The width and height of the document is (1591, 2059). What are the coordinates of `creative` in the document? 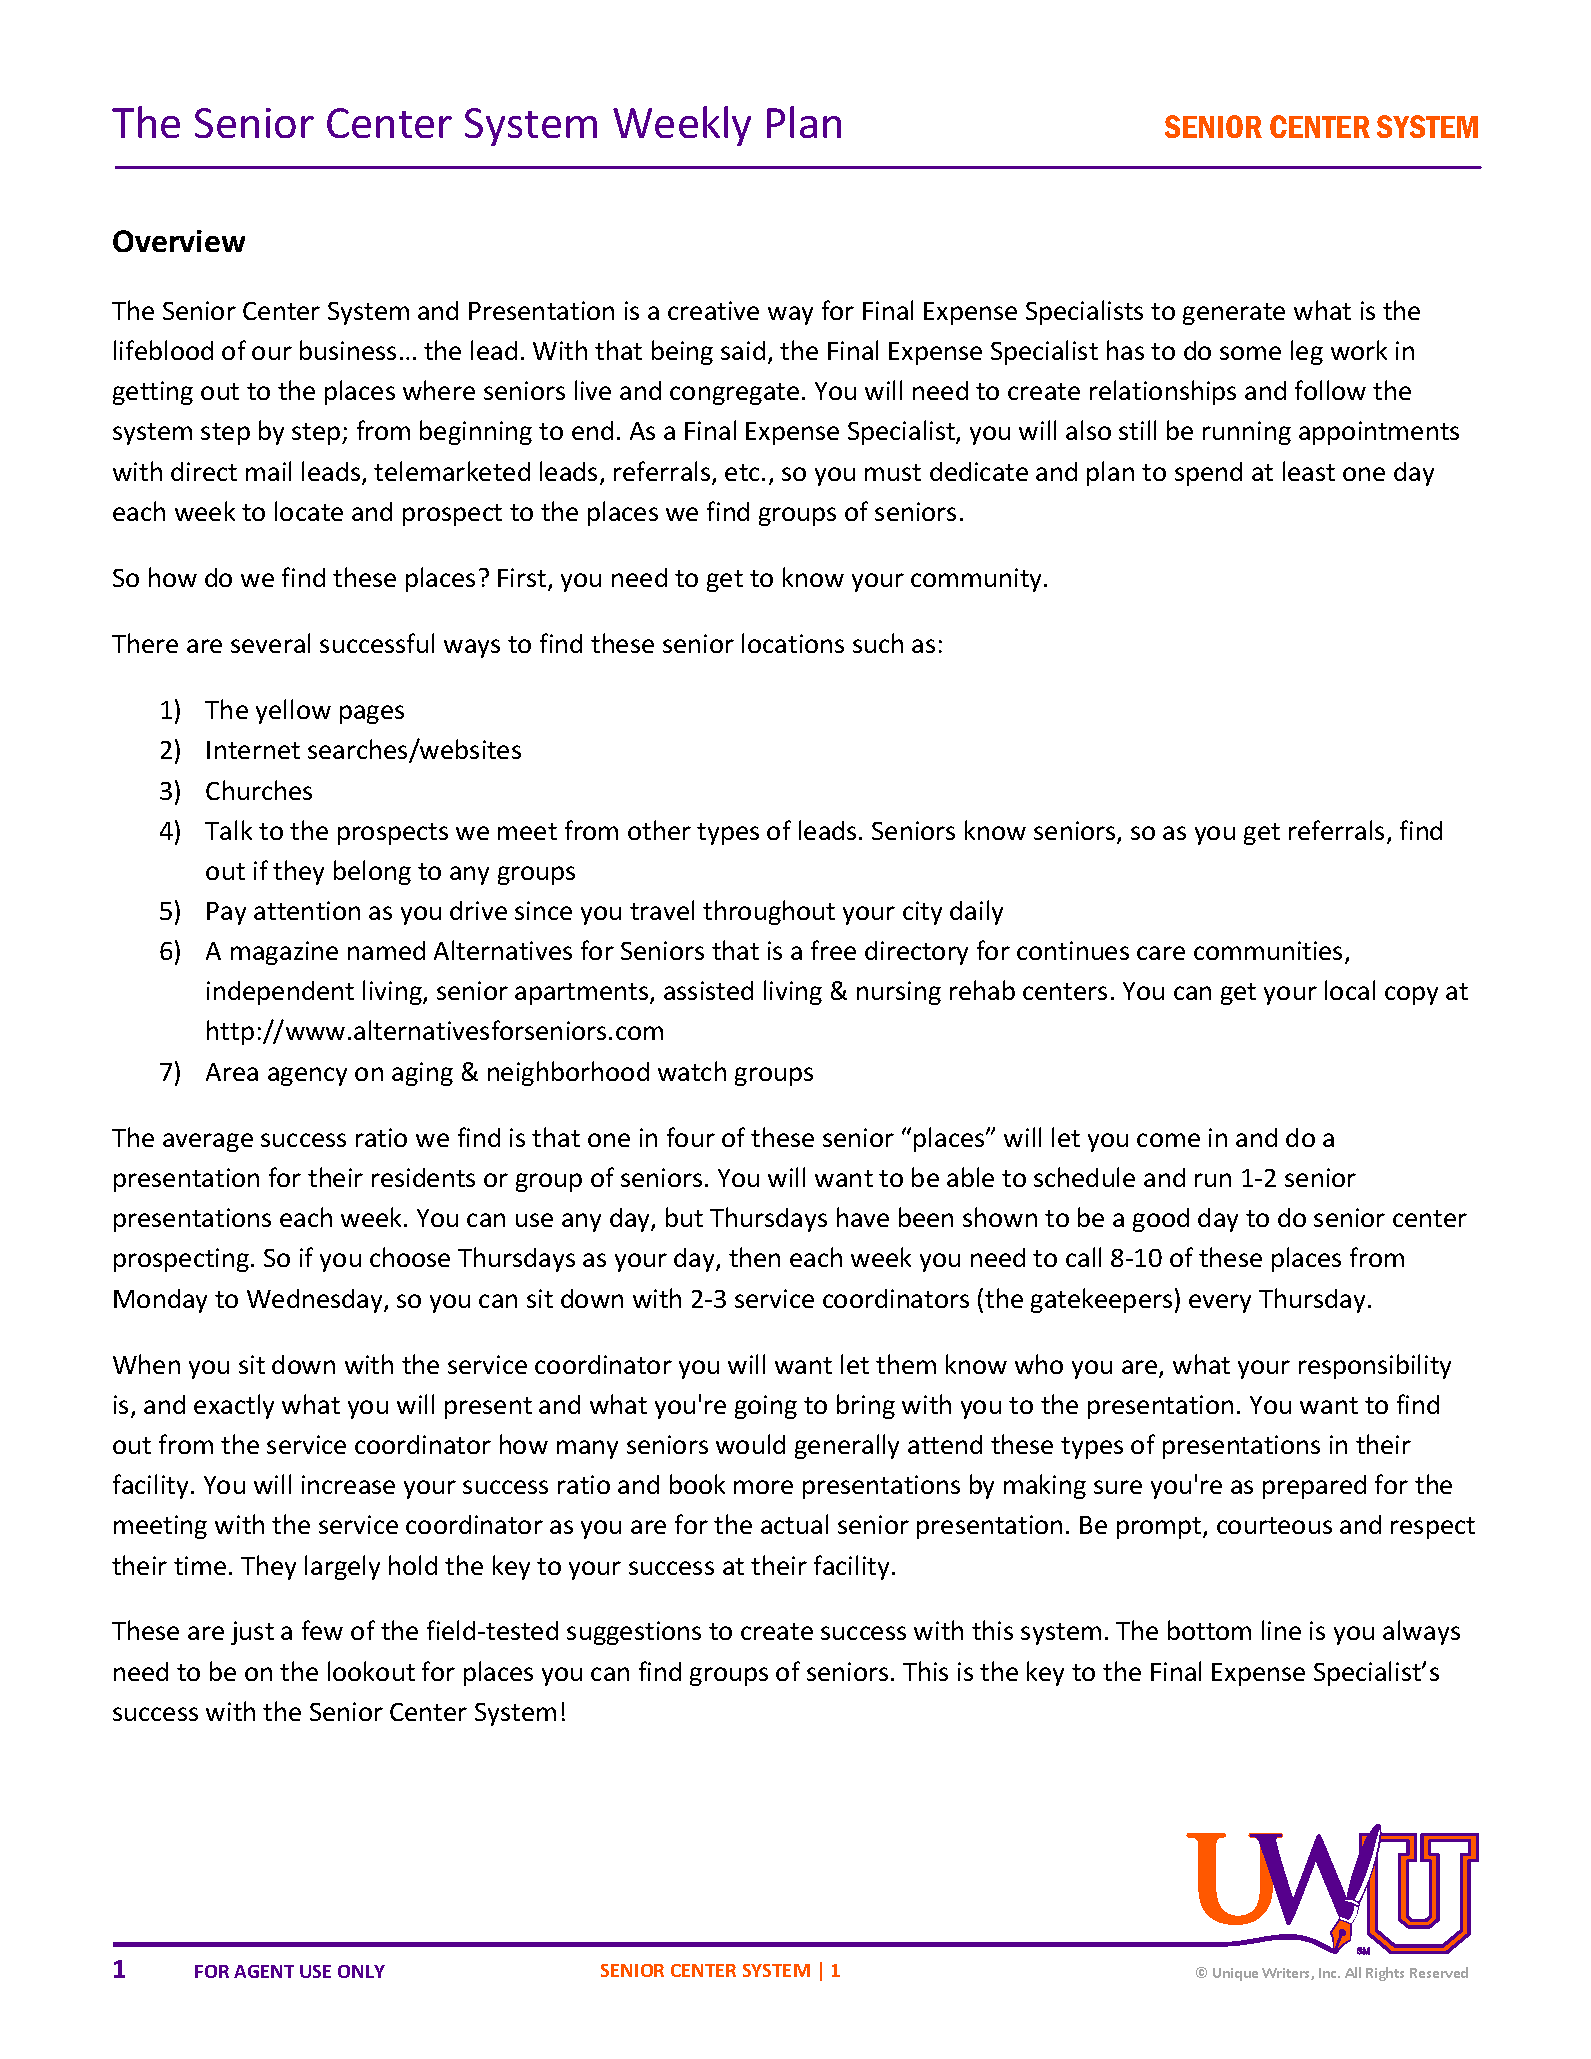 It's located at (713, 310).
